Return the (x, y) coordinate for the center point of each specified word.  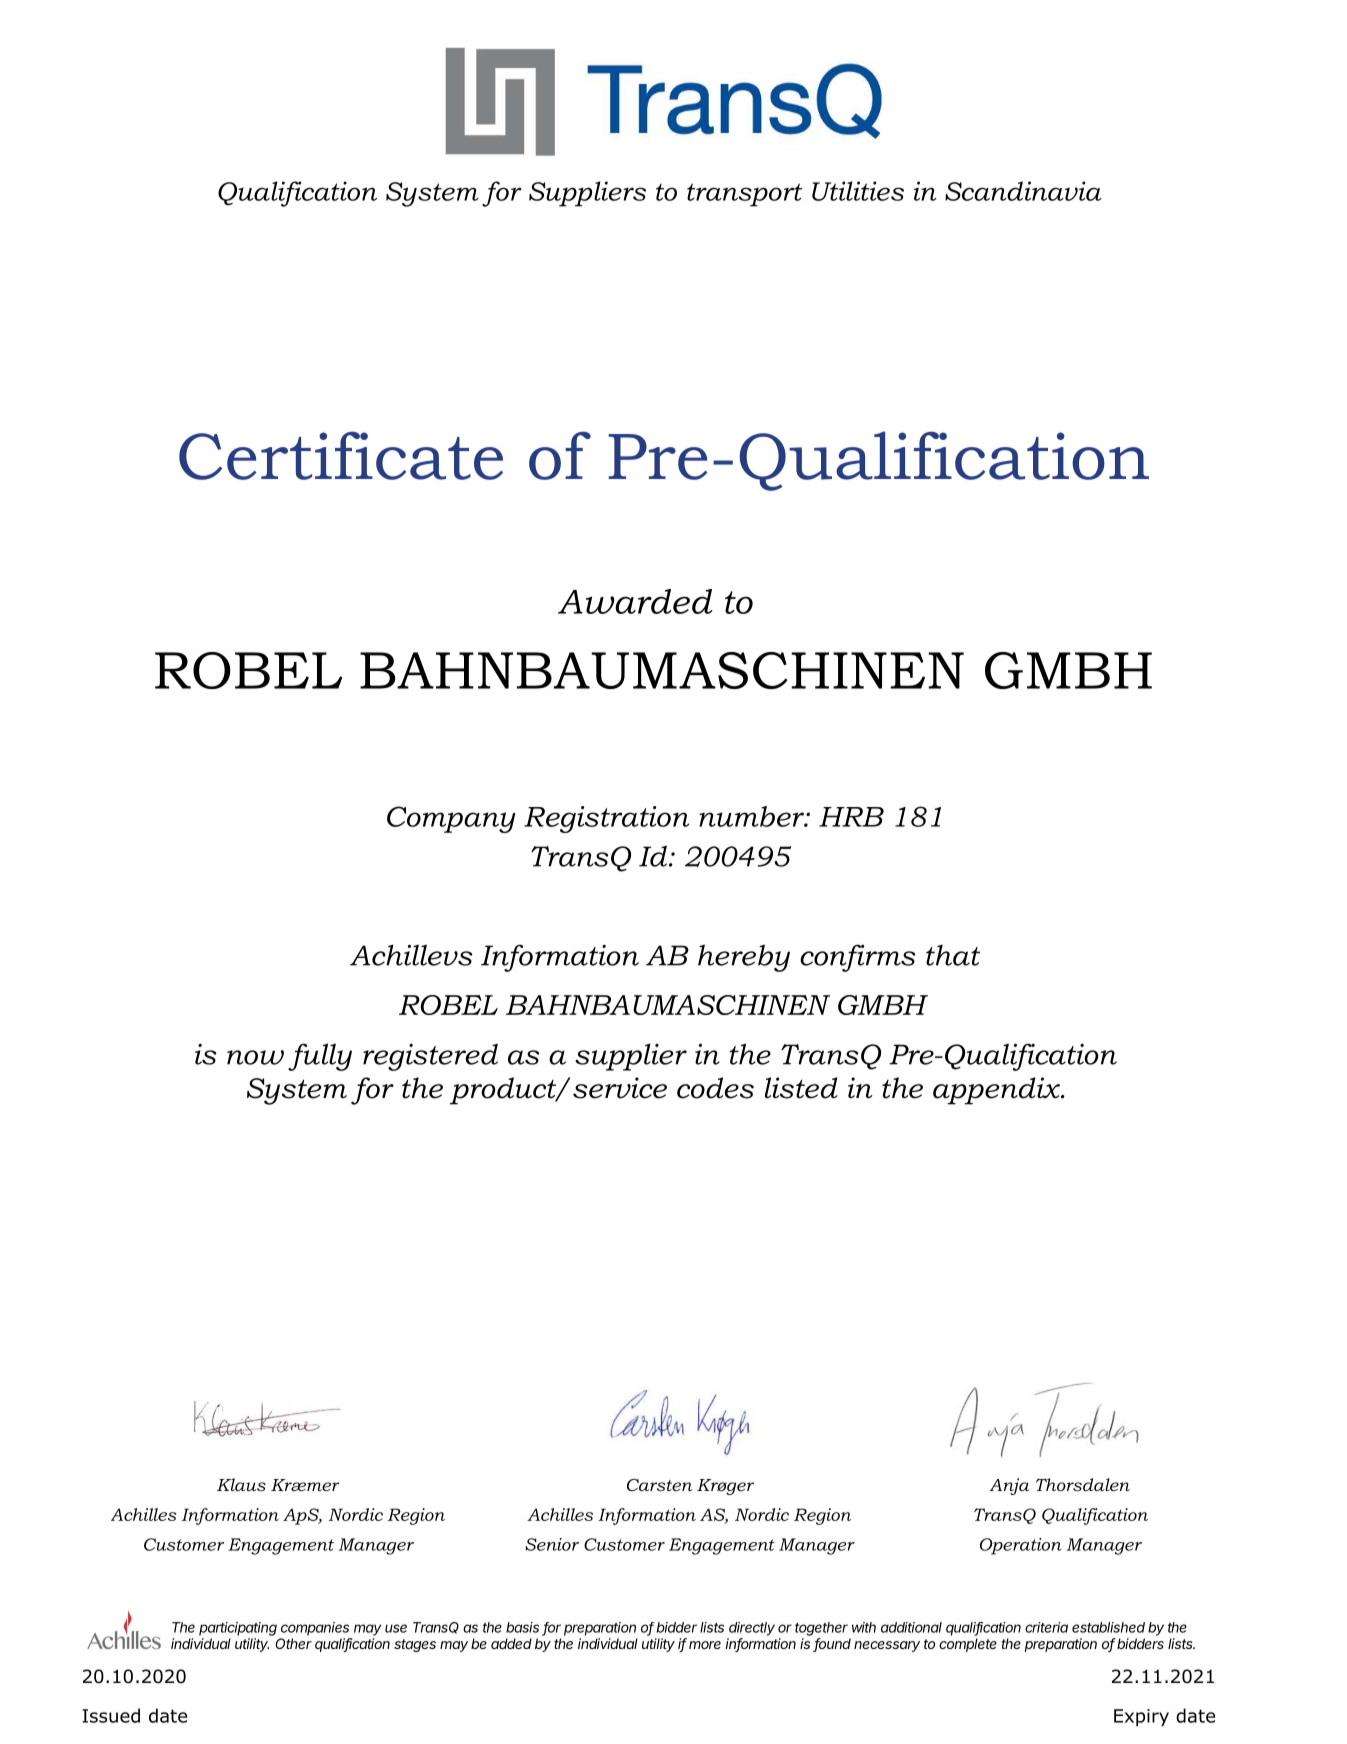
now (255, 1057)
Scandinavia (1023, 191)
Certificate (341, 455)
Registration (607, 819)
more (705, 1645)
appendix (997, 1091)
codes (715, 1088)
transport (744, 195)
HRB (851, 817)
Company (451, 819)
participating (238, 1629)
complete (968, 1645)
